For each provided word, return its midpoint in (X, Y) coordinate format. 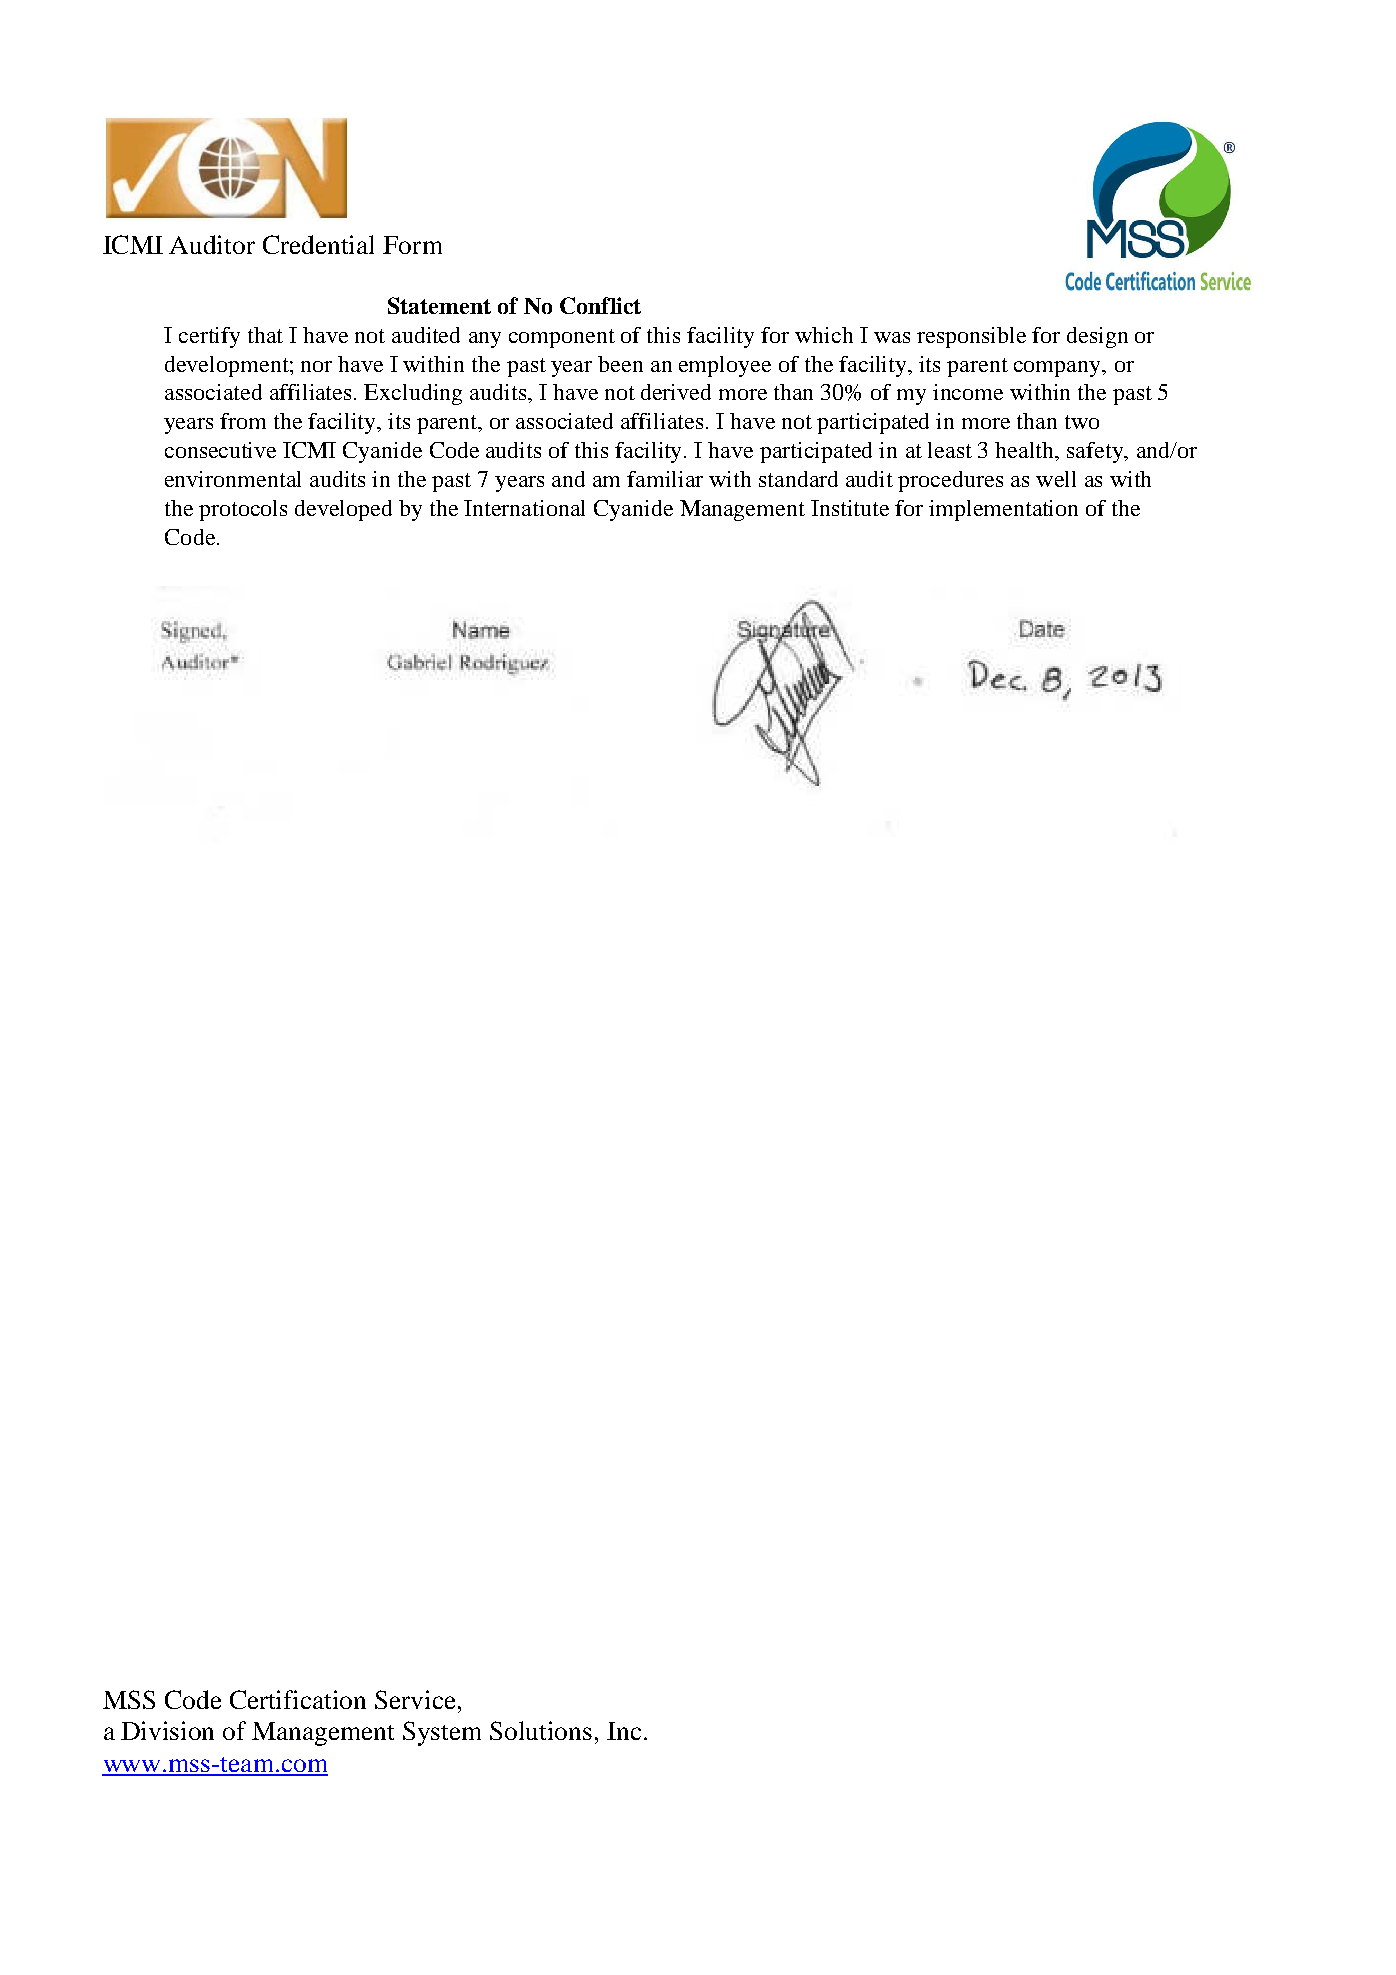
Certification (298, 1699)
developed (343, 510)
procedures (950, 481)
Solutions (541, 1730)
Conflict (600, 305)
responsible (971, 337)
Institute (850, 508)
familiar (665, 479)
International (524, 508)
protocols (243, 510)
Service (417, 1699)
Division (167, 1730)
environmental (233, 479)
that (265, 335)
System (442, 1733)
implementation (1003, 510)
